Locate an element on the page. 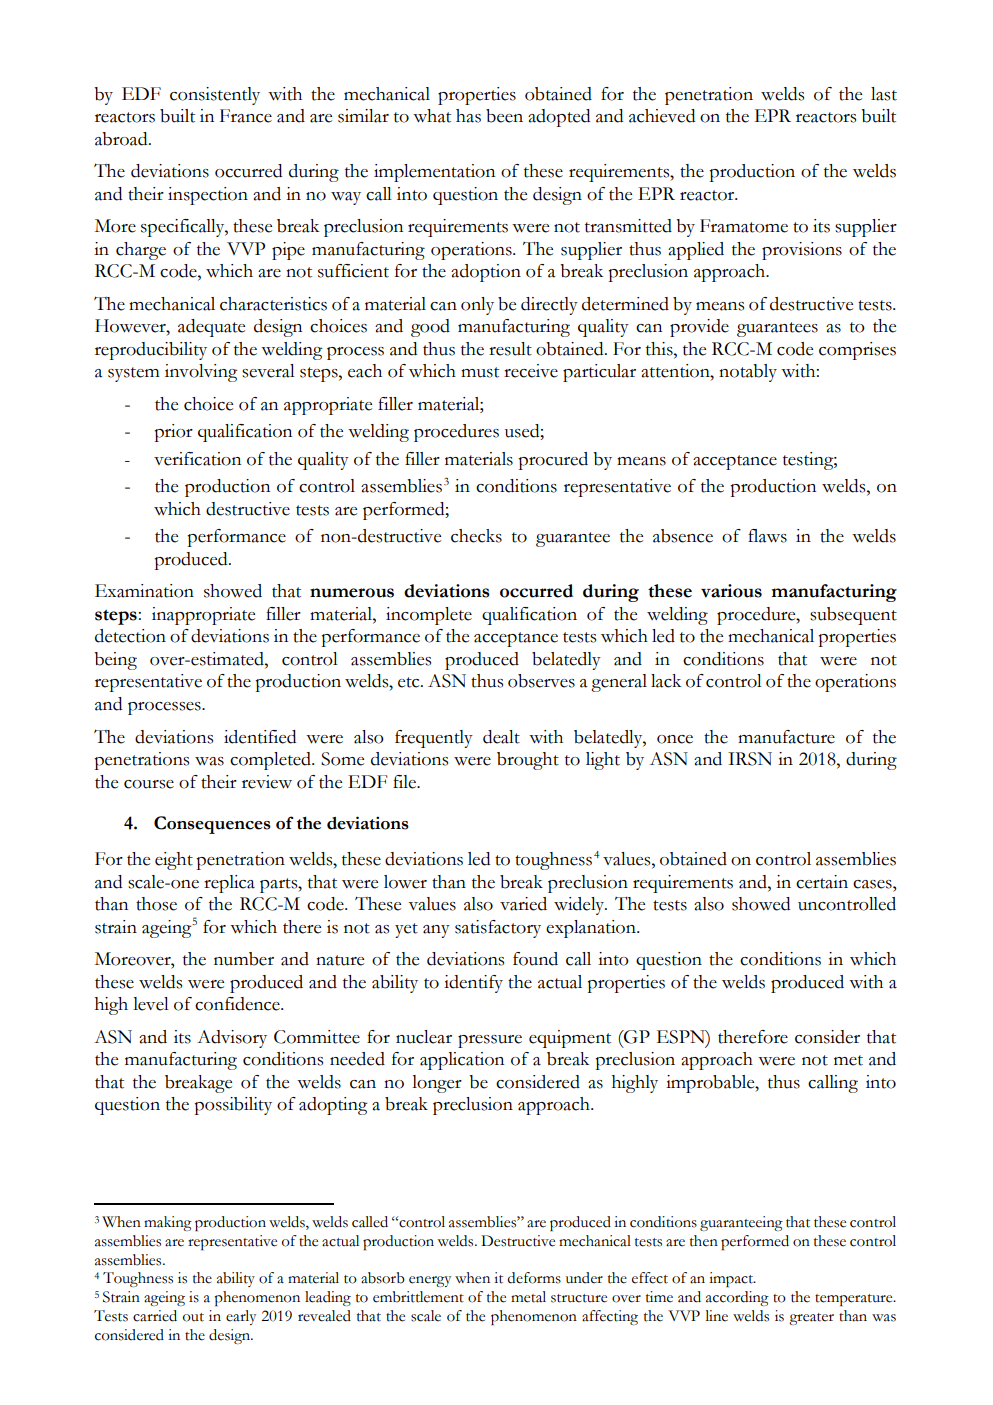  out is located at coordinates (193, 1317).
